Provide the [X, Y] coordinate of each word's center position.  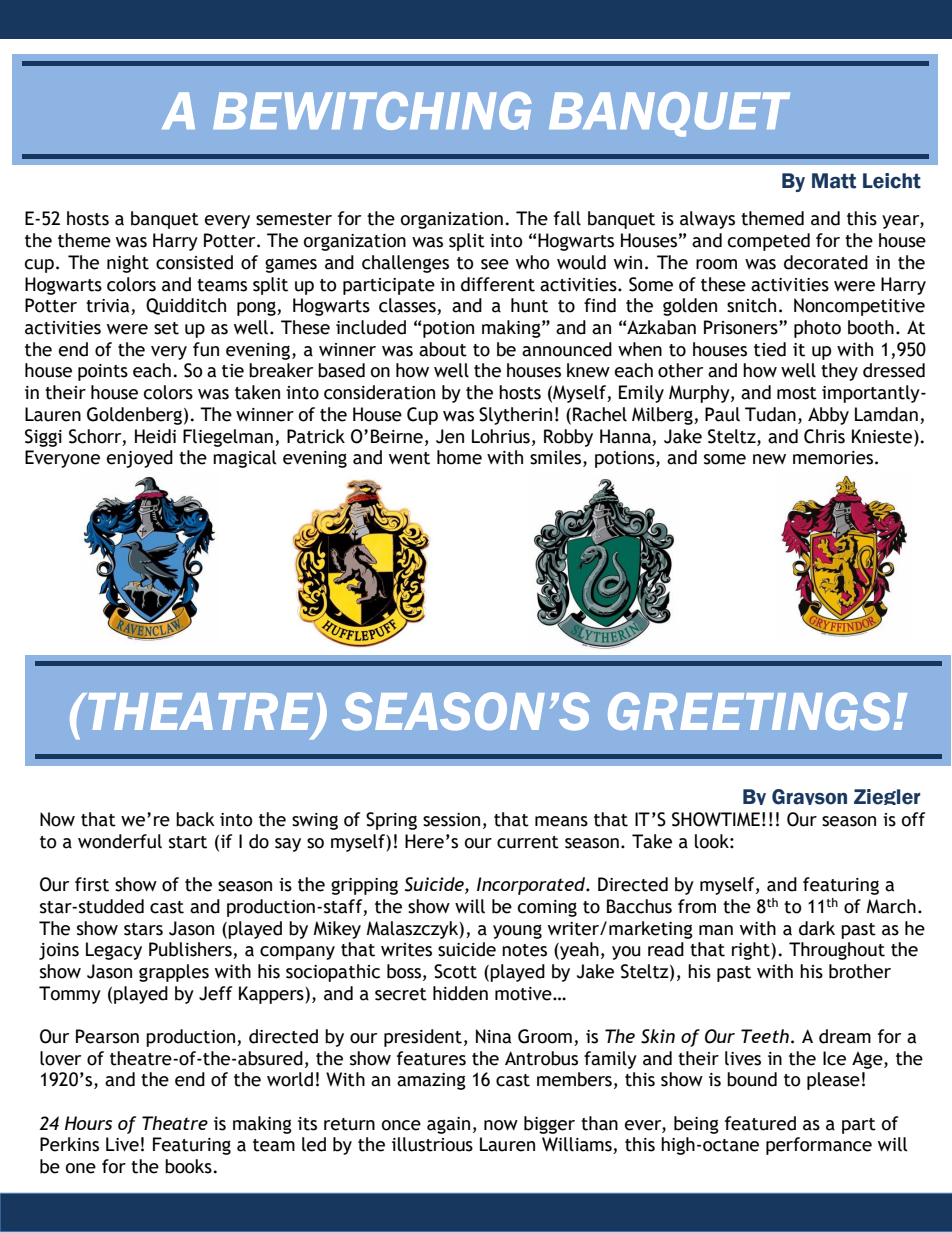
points [103, 372]
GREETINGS [749, 711]
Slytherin [515, 416]
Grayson [809, 797]
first [92, 884]
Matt [834, 181]
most [797, 393]
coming [547, 908]
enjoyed [140, 459]
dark [817, 928]
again [448, 1125]
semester [294, 219]
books [188, 1166]
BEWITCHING [372, 111]
